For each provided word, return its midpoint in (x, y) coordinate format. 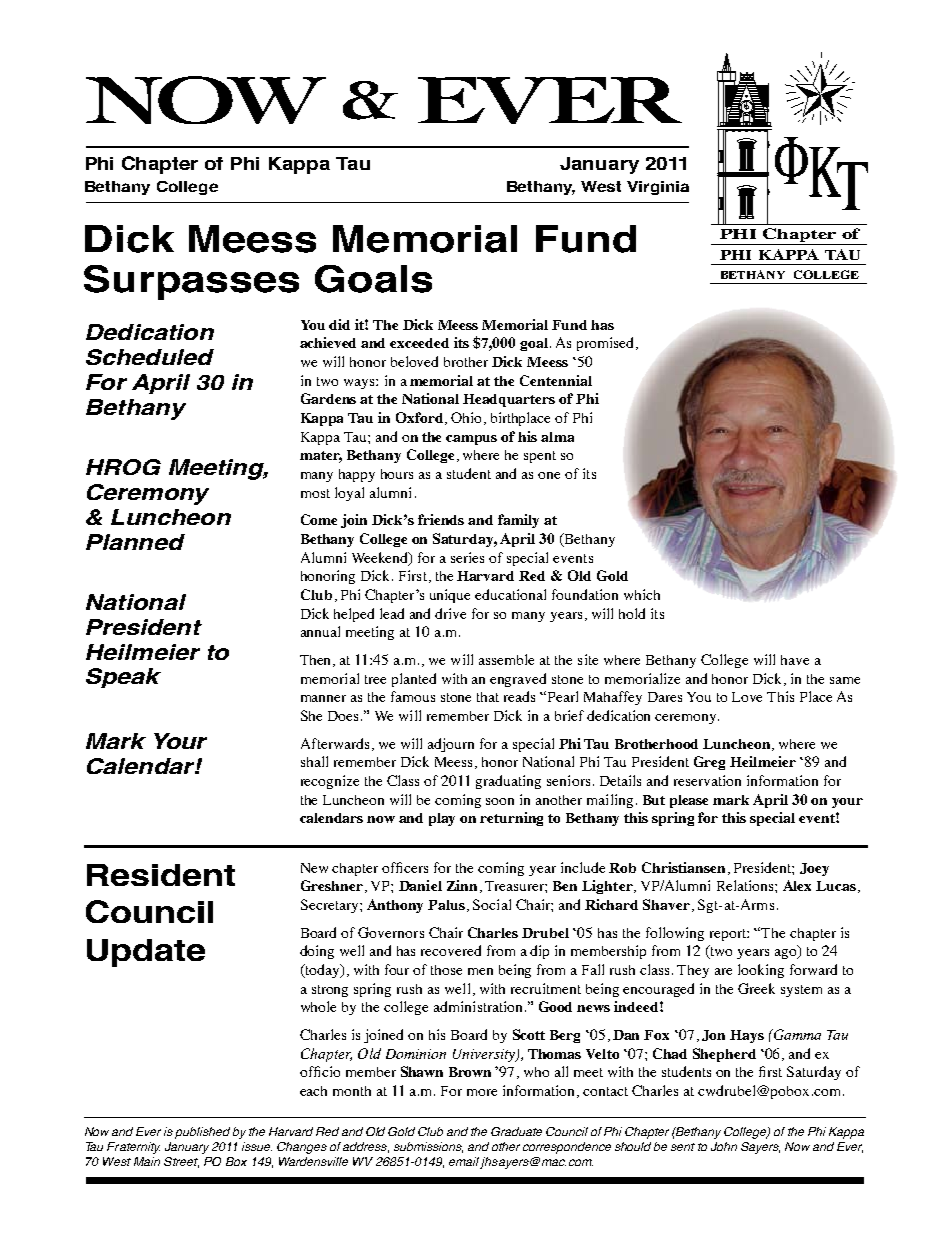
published (202, 1133)
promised (607, 344)
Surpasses (191, 282)
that (488, 697)
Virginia (658, 188)
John (724, 1146)
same (845, 680)
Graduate (516, 1131)
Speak (123, 678)
